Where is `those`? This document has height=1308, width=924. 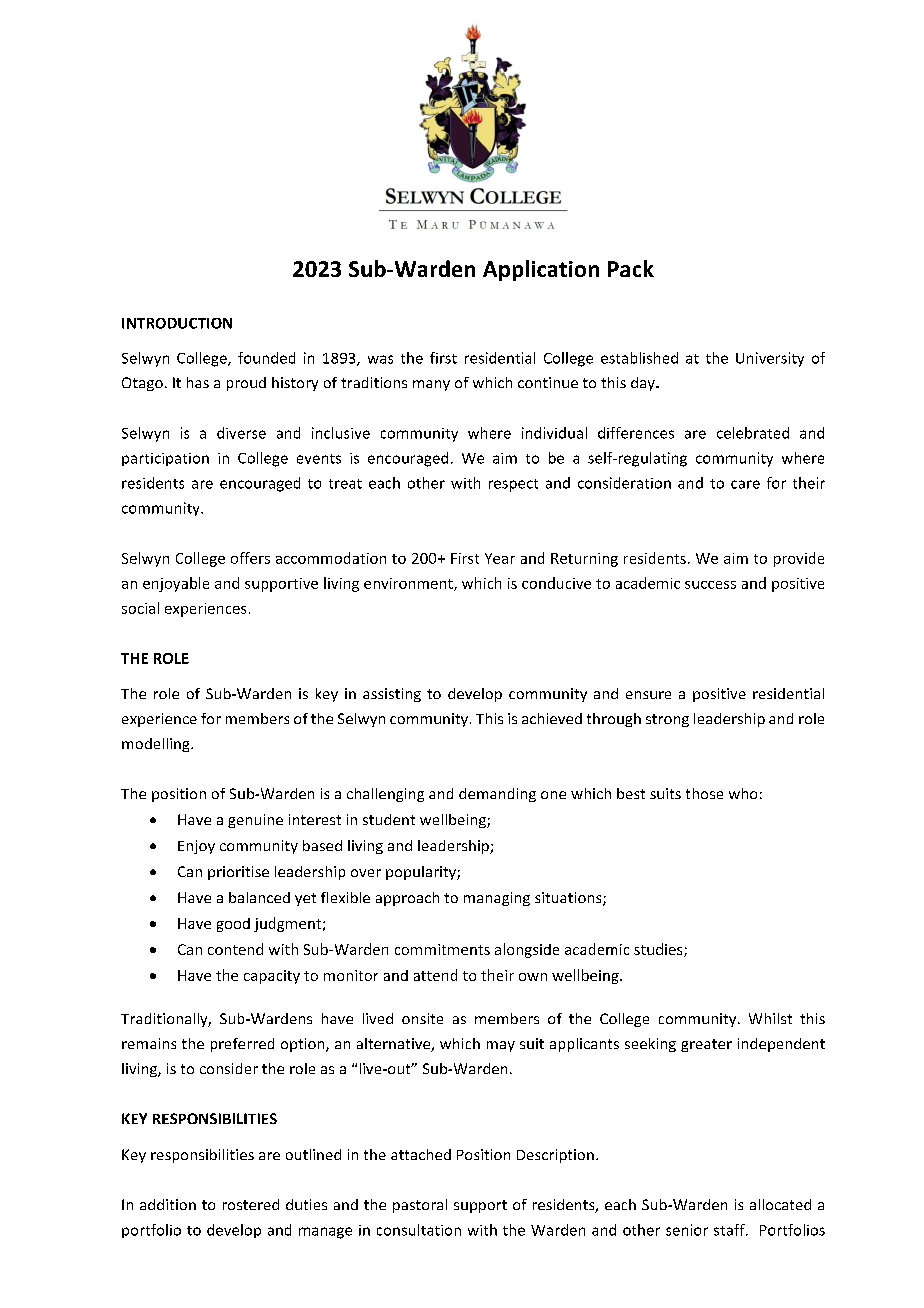 those is located at coordinates (704, 793).
